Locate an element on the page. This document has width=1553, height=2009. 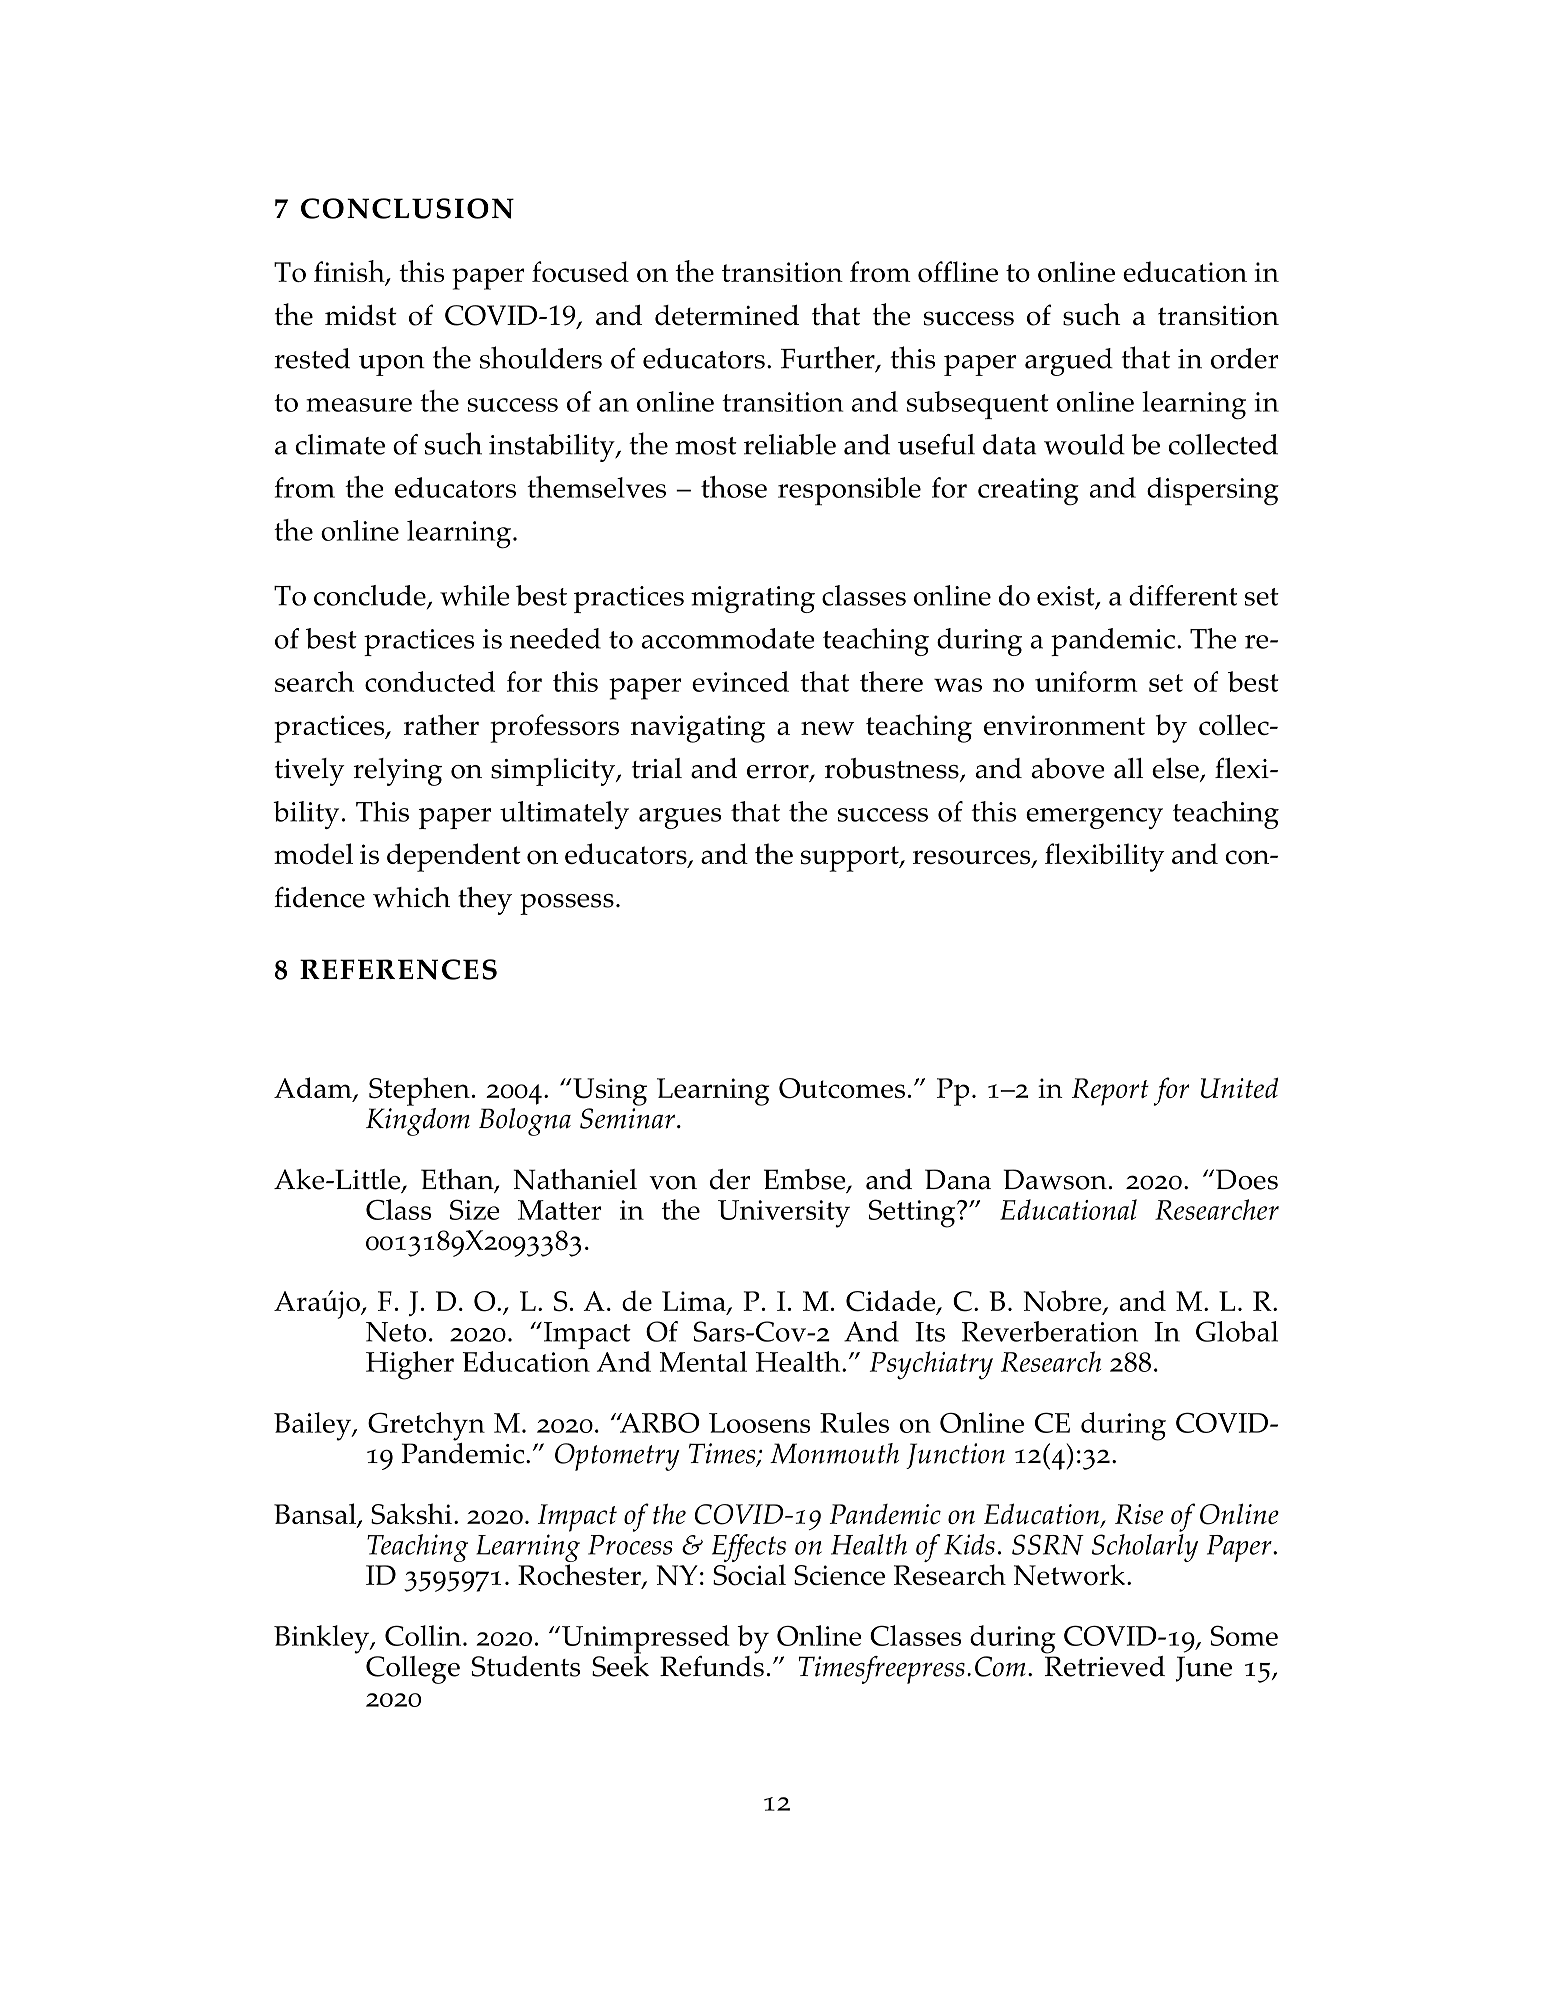
argued is located at coordinates (1069, 362).
